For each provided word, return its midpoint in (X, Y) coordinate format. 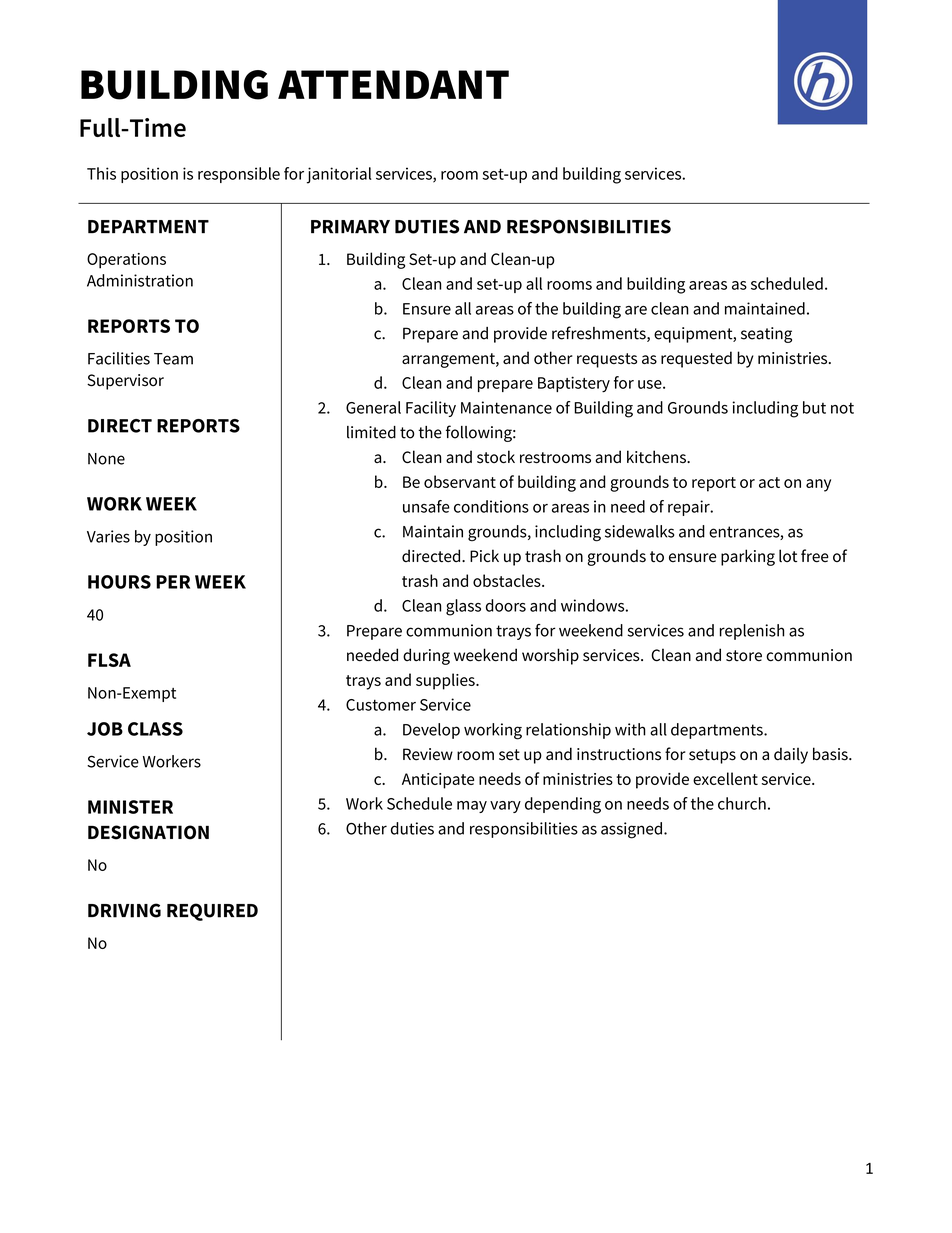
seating (766, 335)
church (742, 803)
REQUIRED (212, 912)
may (472, 807)
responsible (239, 175)
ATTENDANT (393, 84)
